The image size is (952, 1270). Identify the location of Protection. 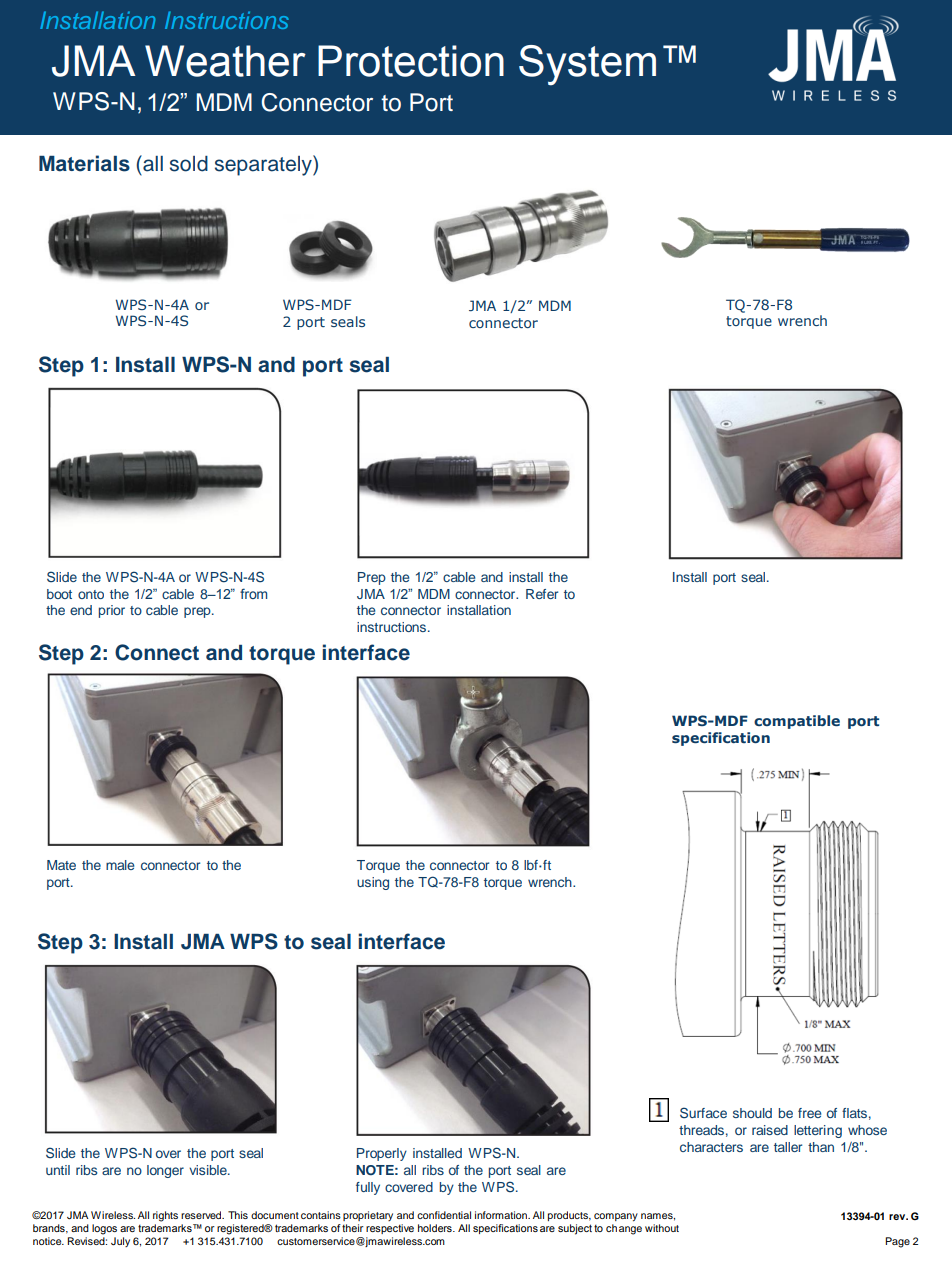
(411, 61).
